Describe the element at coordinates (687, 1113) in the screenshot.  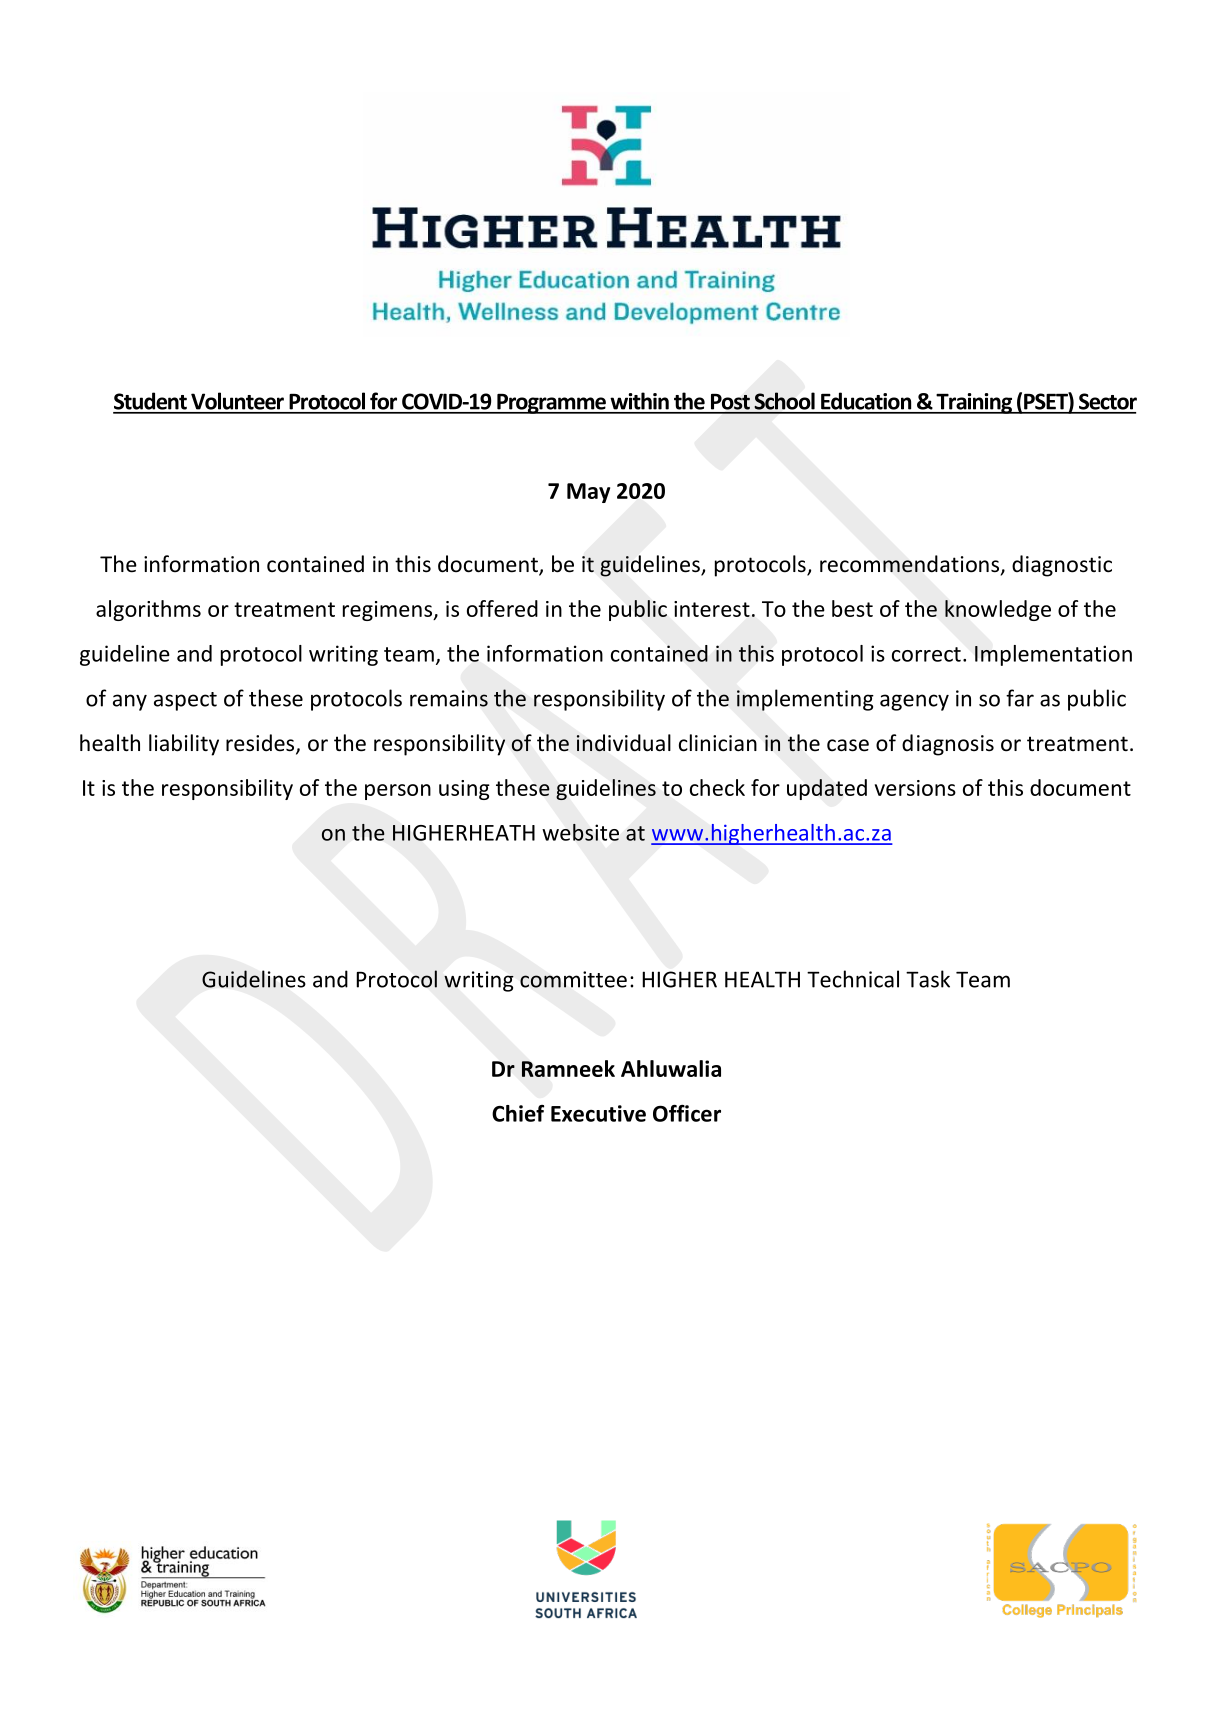
I see `Officer` at that location.
